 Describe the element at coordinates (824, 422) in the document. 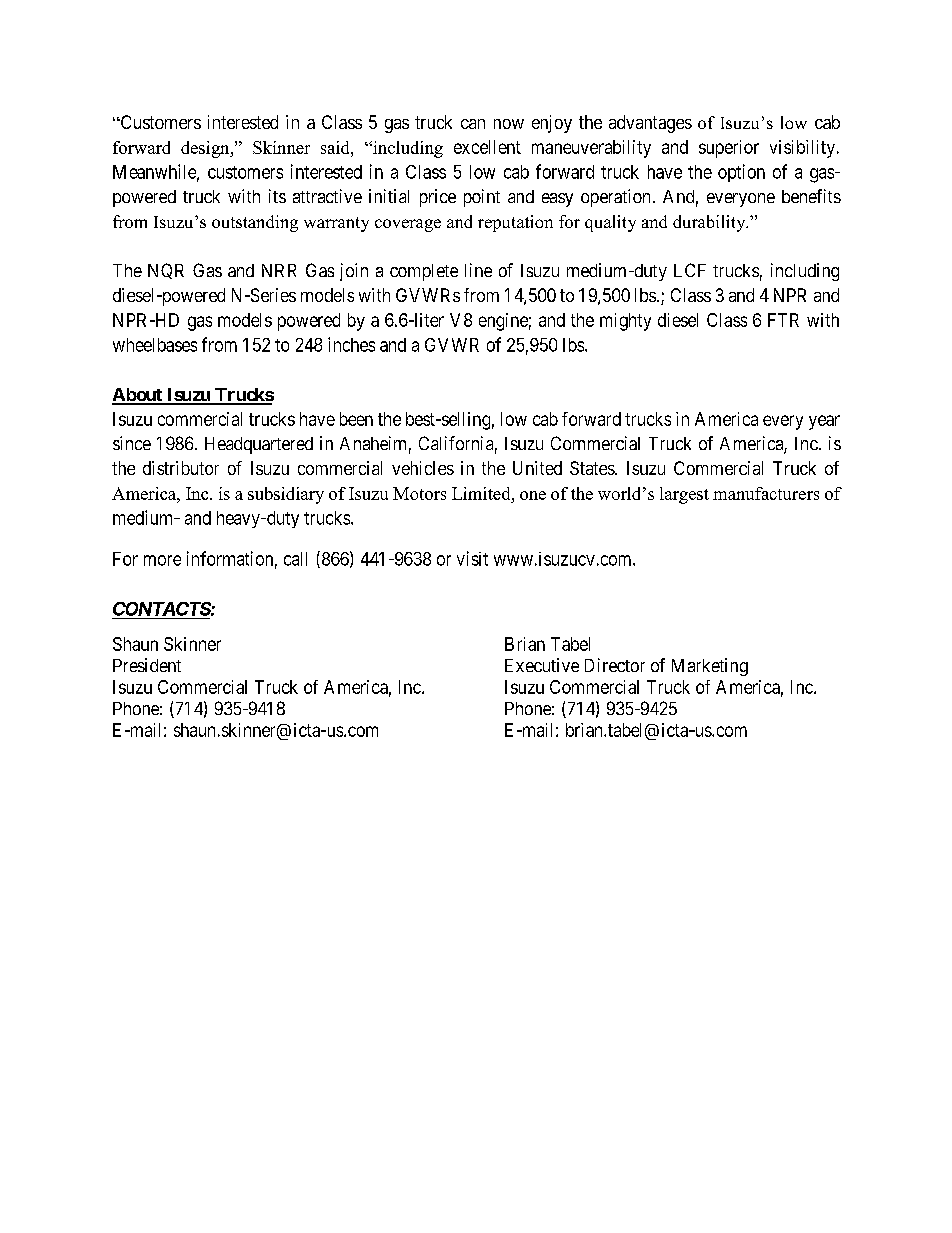

I see `year` at that location.
